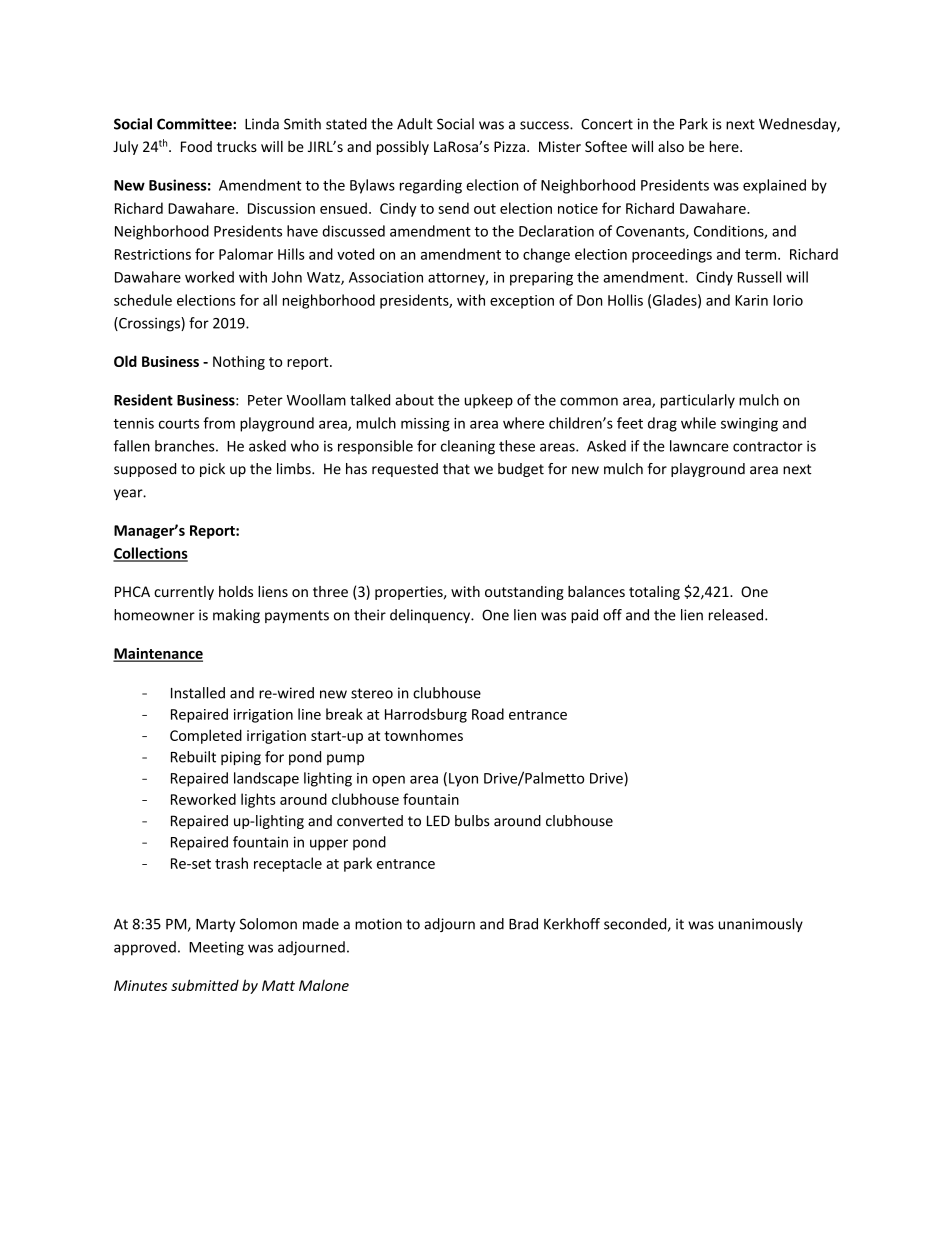  What do you see at coordinates (403, 148) in the screenshot?
I see `possibly` at bounding box center [403, 148].
